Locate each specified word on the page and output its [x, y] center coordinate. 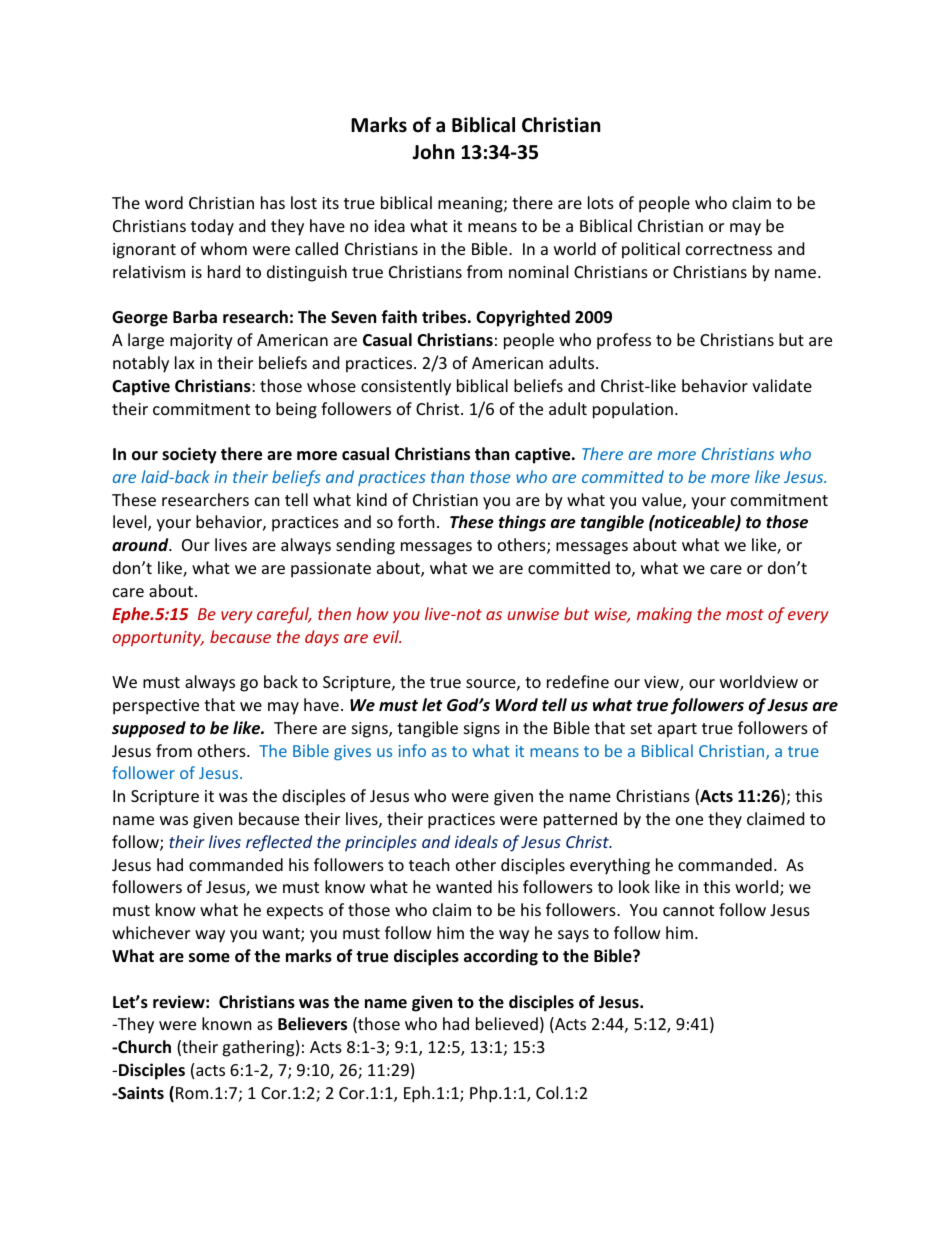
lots [601, 202]
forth [416, 521]
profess [624, 341]
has [273, 202]
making [664, 615]
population [633, 410]
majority [201, 342]
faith [399, 316]
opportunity [158, 639]
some [209, 958]
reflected [279, 843]
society [189, 455]
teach [429, 864]
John [433, 152]
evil [387, 636]
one [689, 820]
